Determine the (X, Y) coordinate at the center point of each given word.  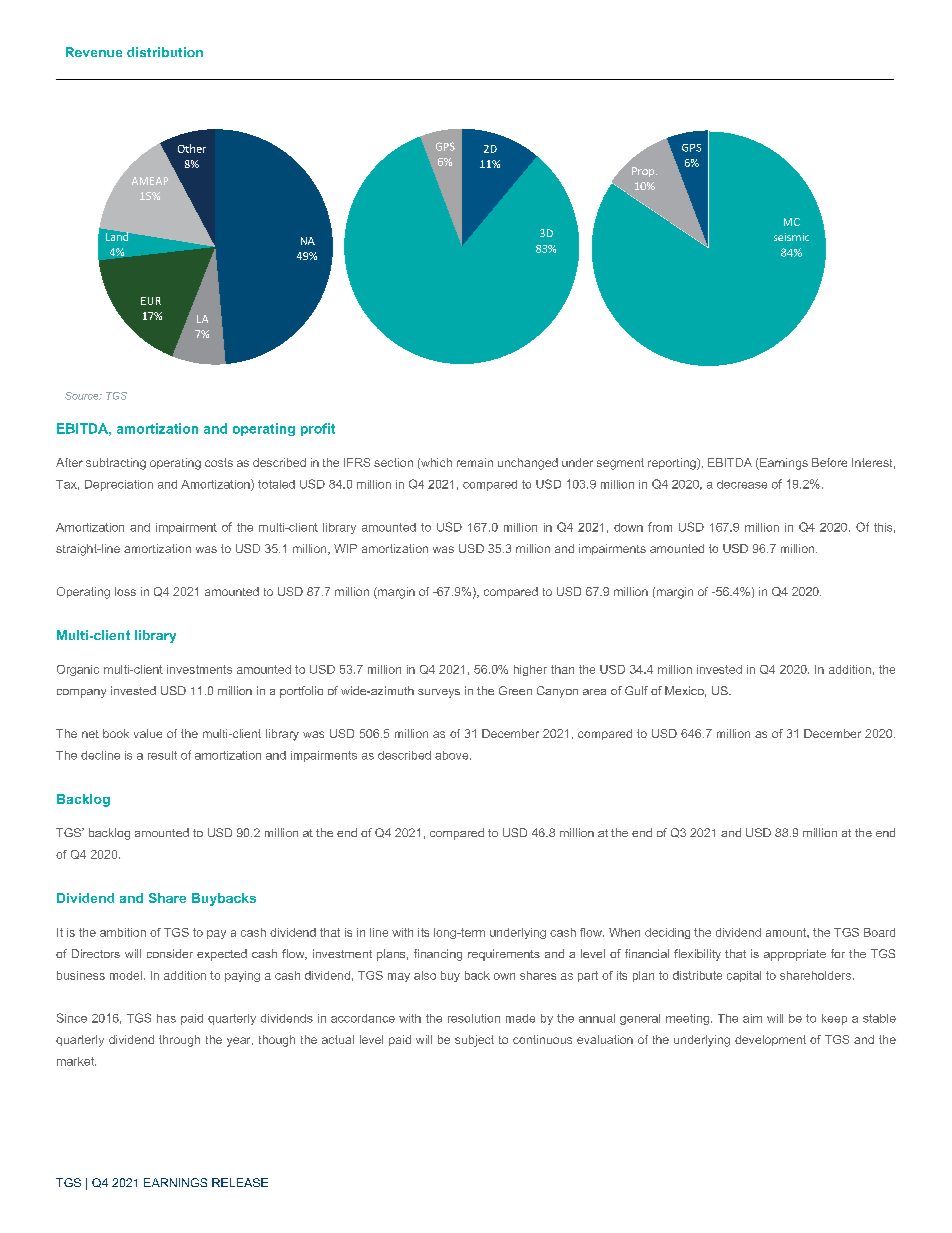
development (770, 1040)
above (453, 755)
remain (475, 462)
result (162, 755)
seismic (791, 237)
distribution (165, 52)
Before (829, 462)
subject (474, 1041)
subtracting (116, 464)
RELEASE (240, 1182)
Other (192, 148)
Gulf (636, 690)
